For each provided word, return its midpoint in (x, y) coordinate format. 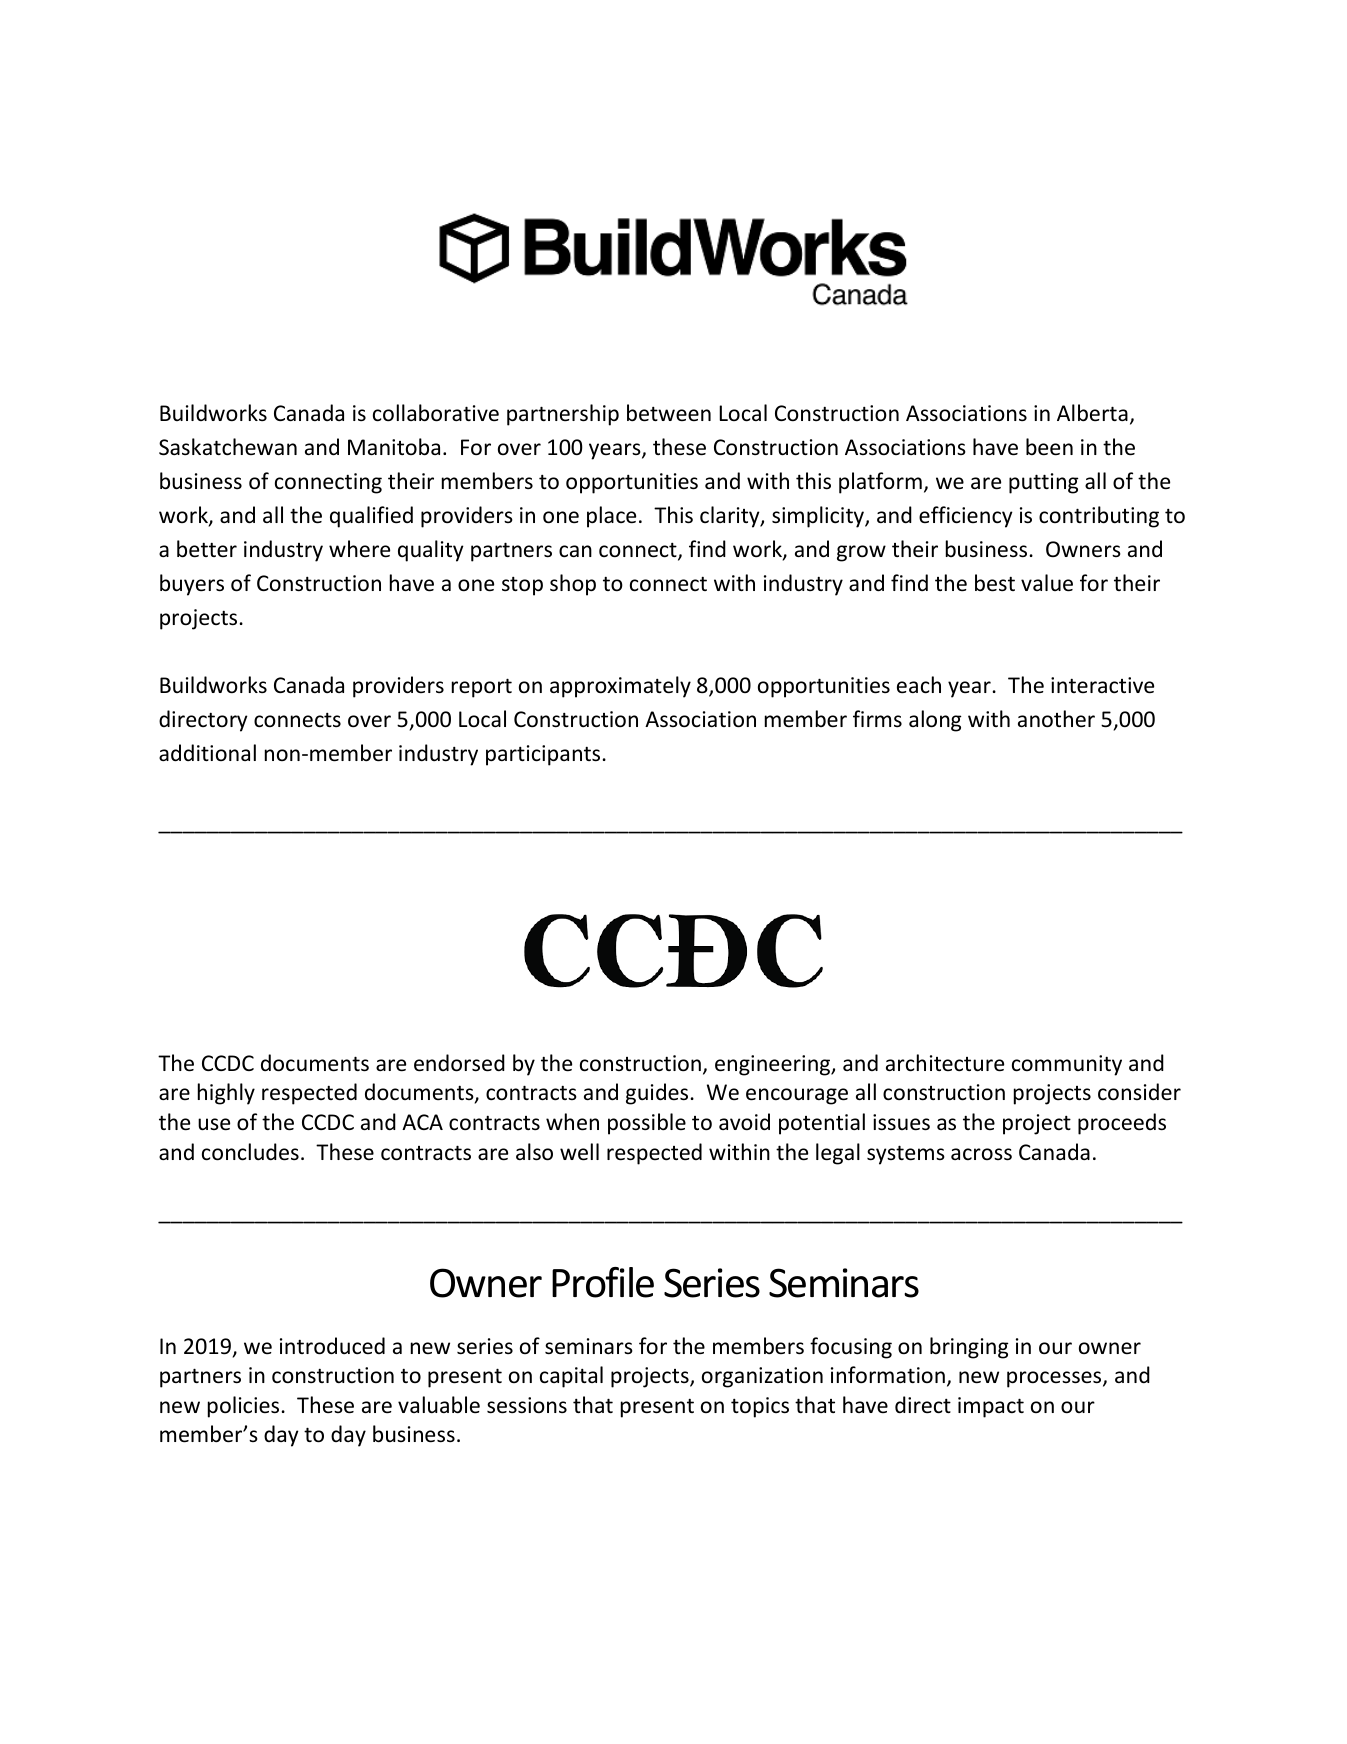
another (1056, 719)
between (669, 413)
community (1067, 1065)
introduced (332, 1346)
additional (207, 753)
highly (226, 1094)
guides (657, 1094)
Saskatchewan (228, 447)
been (1049, 447)
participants (543, 755)
